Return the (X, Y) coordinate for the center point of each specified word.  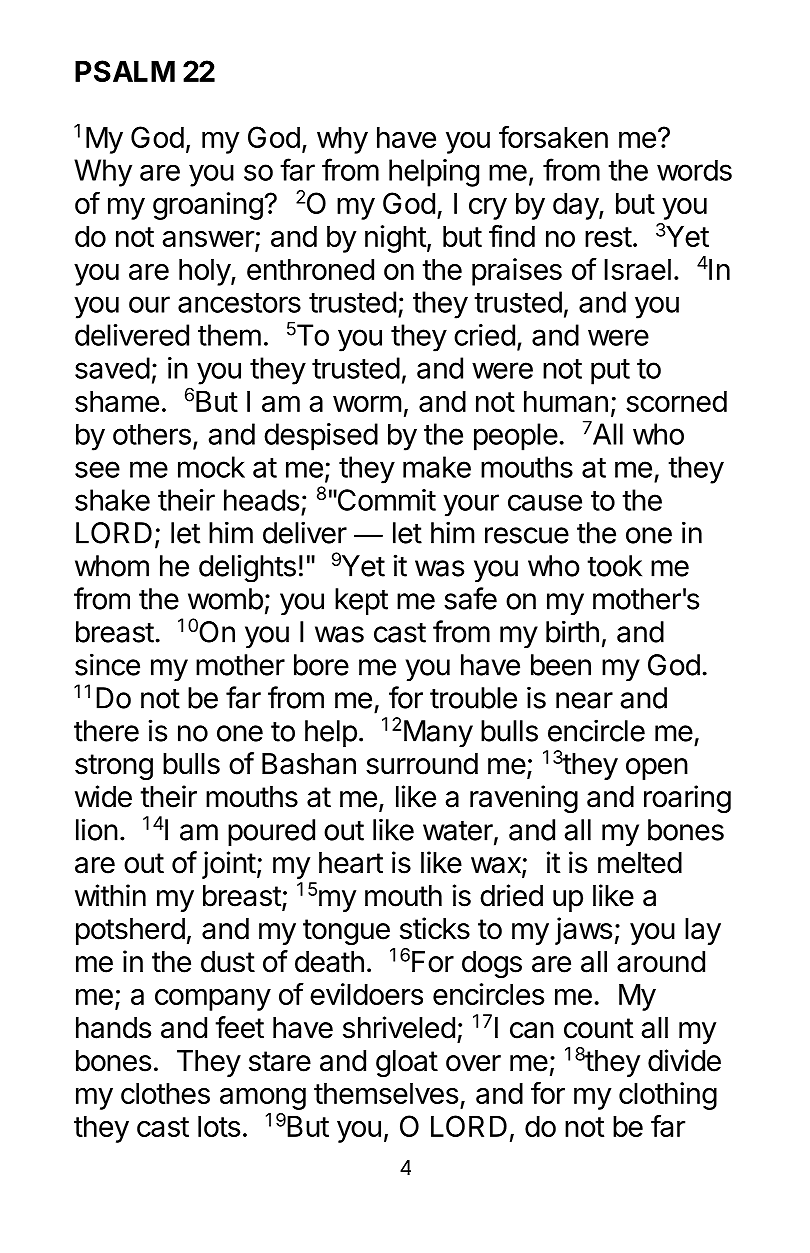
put (610, 372)
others (152, 434)
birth (572, 631)
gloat (407, 1063)
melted (640, 863)
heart (351, 863)
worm (367, 404)
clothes (165, 1093)
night (395, 239)
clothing (668, 1096)
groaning (208, 206)
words (694, 170)
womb (225, 599)
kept (361, 601)
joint (229, 865)
